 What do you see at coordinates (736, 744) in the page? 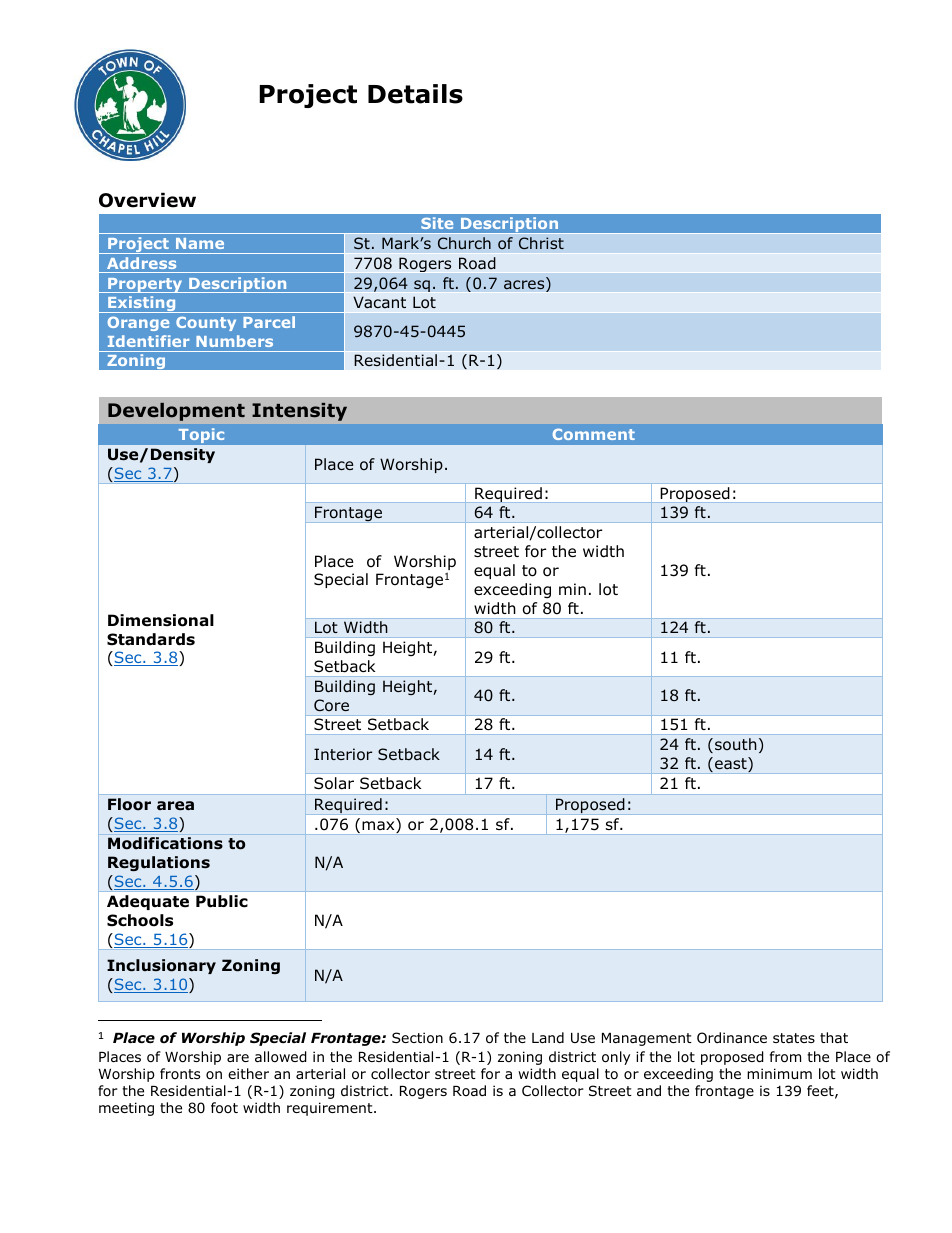
I see `south` at bounding box center [736, 744].
